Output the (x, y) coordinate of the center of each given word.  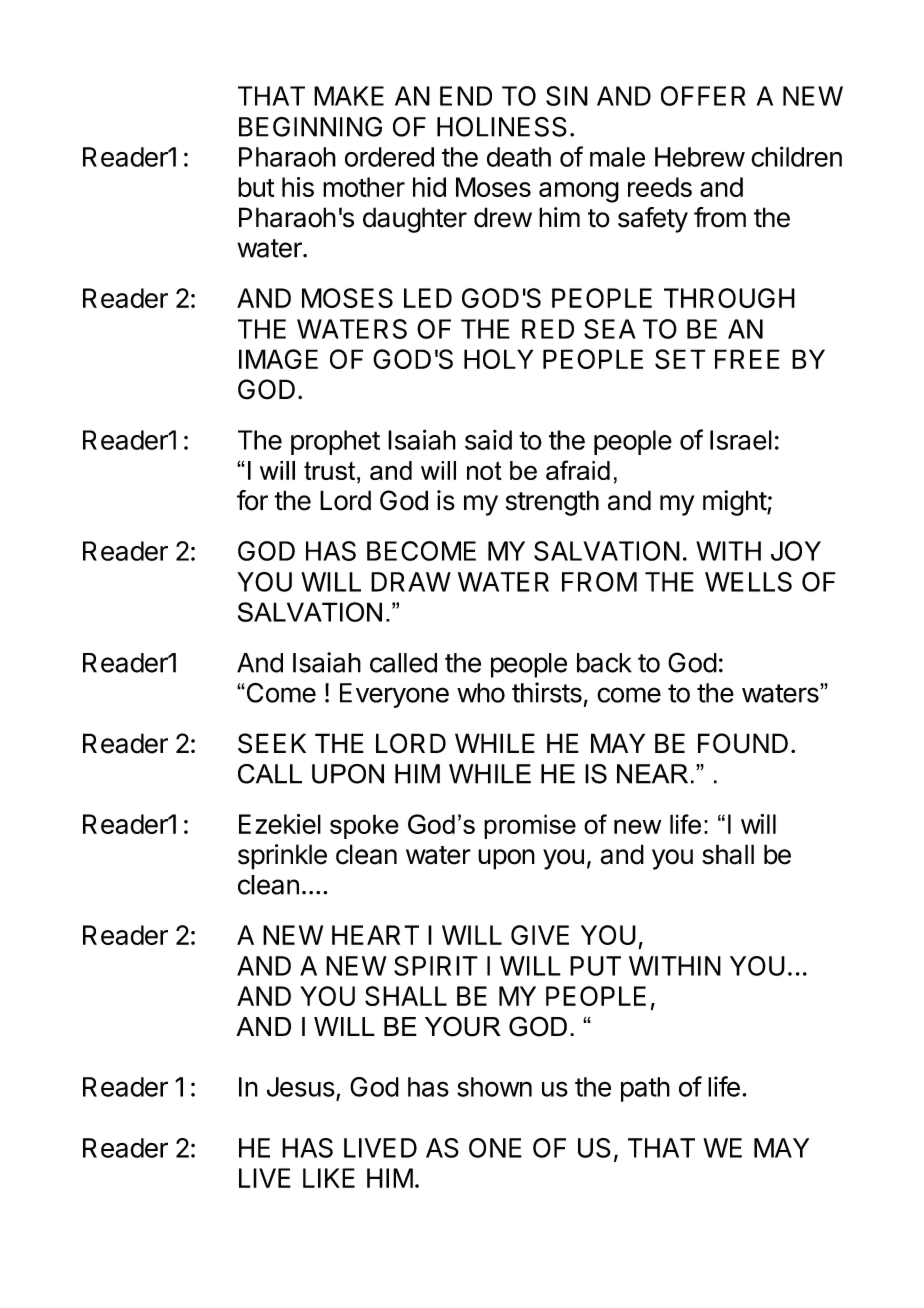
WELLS (748, 582)
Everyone (394, 695)
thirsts (547, 692)
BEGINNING (310, 127)
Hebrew (700, 157)
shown (494, 1087)
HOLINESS (502, 127)
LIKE (329, 1178)
